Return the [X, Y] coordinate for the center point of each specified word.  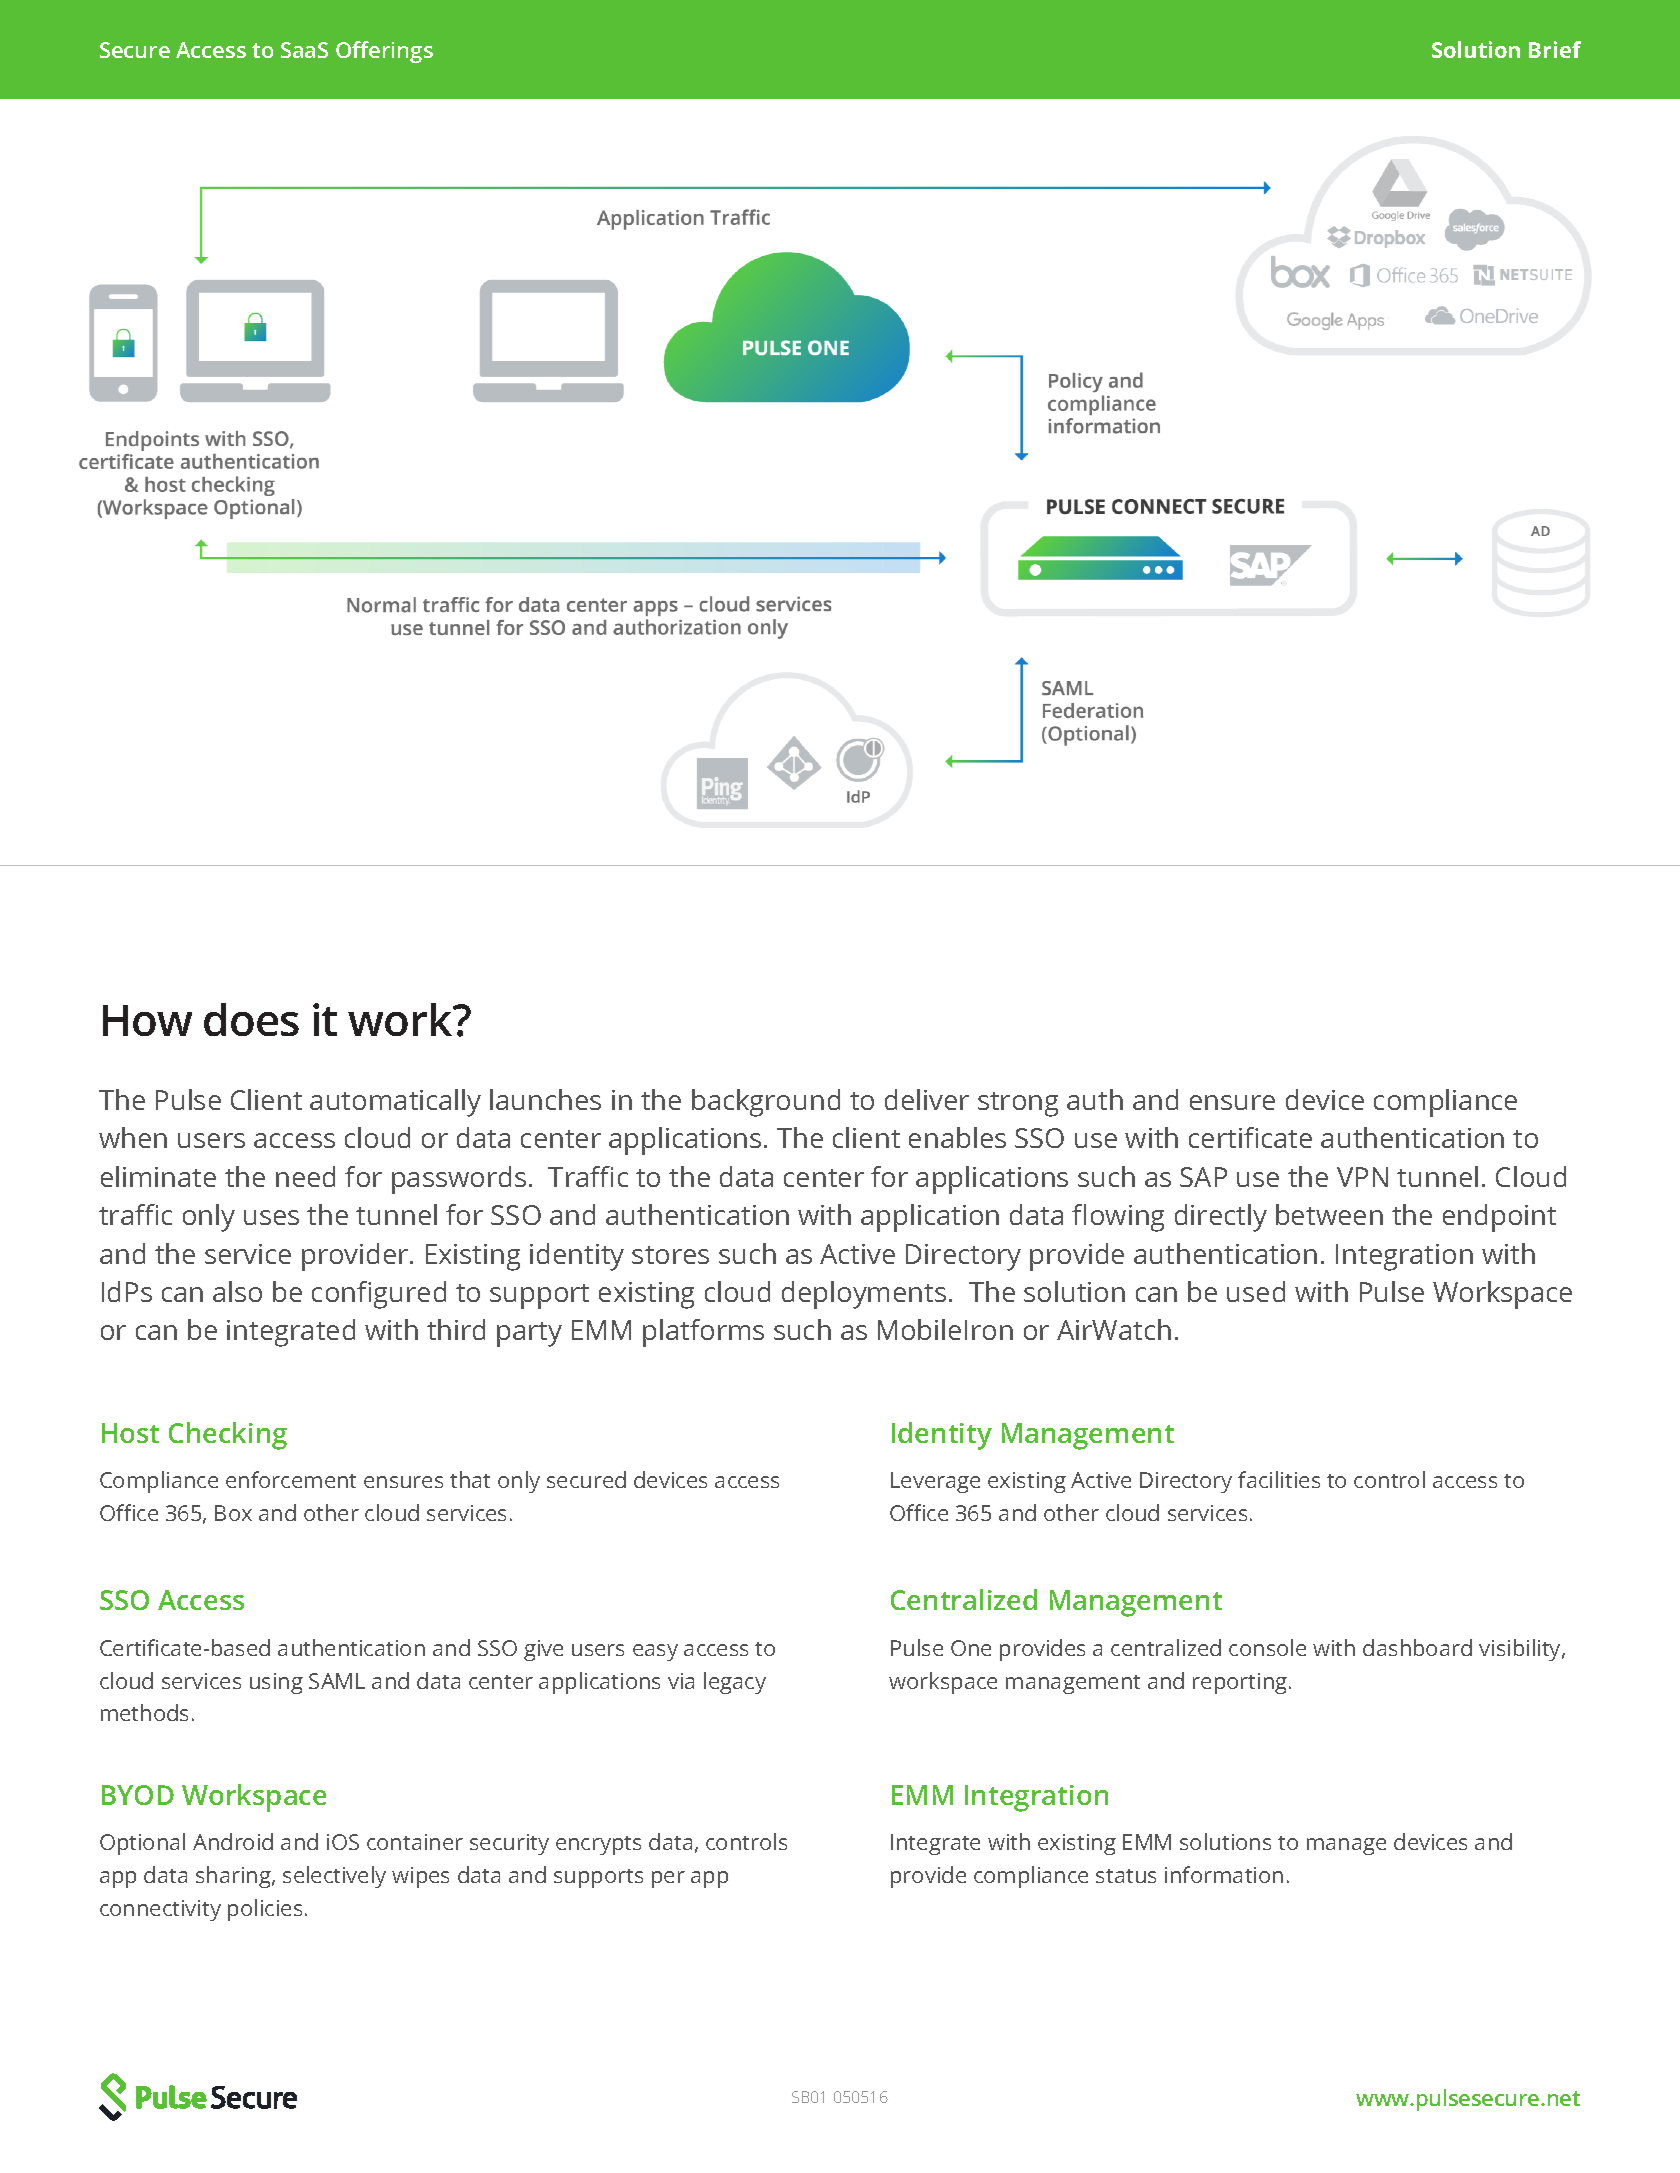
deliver [927, 1099]
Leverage [935, 1482]
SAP [1203, 1177]
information [1224, 1874]
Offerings [384, 52]
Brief [1555, 49]
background [766, 1103]
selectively [334, 1877]
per [668, 1879]
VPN [1362, 1177]
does [251, 1019]
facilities [1279, 1479]
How [147, 1020]
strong [1018, 1104]
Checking [228, 1436]
